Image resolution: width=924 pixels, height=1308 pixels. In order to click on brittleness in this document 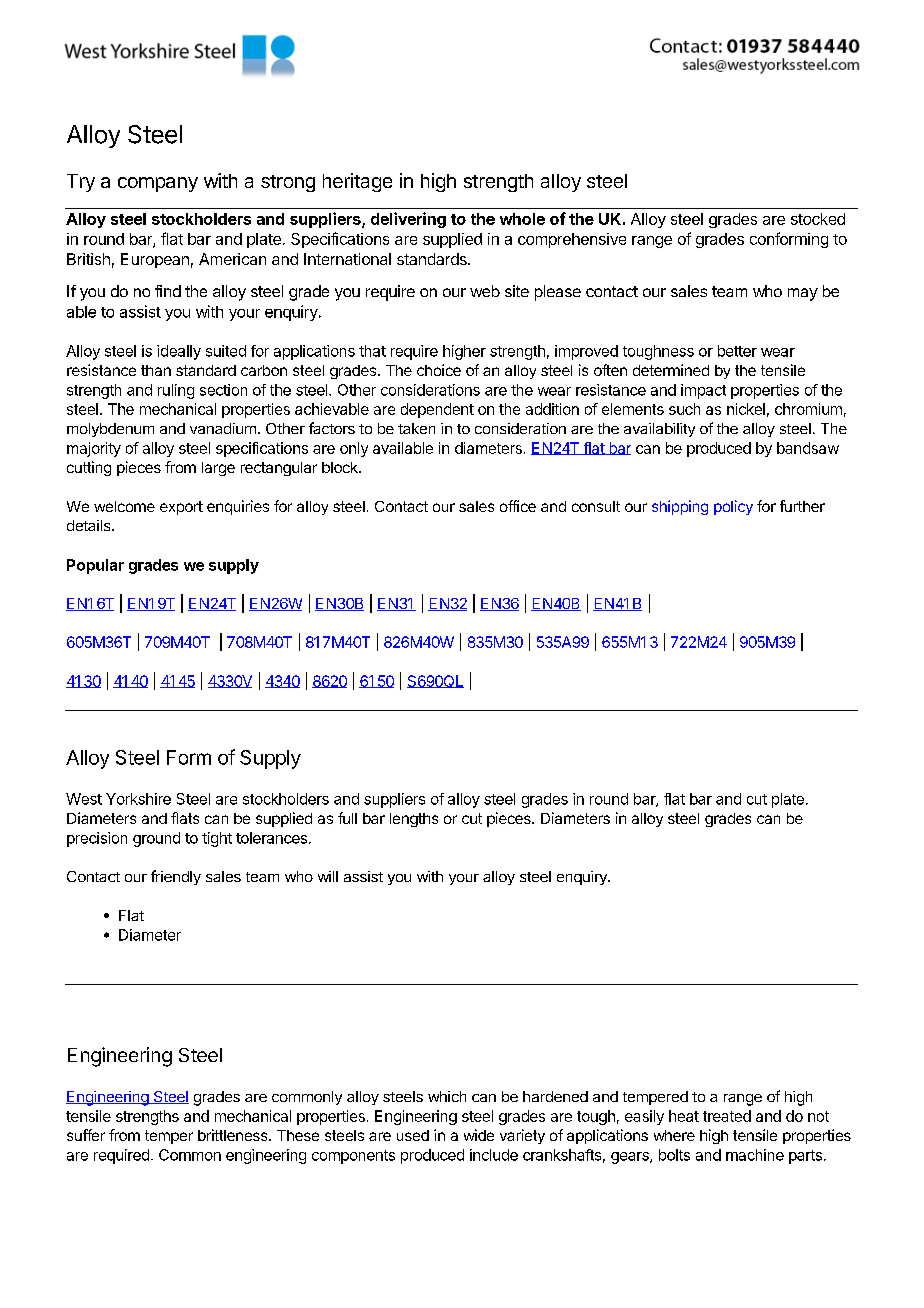, I will do `click(234, 1135)`.
